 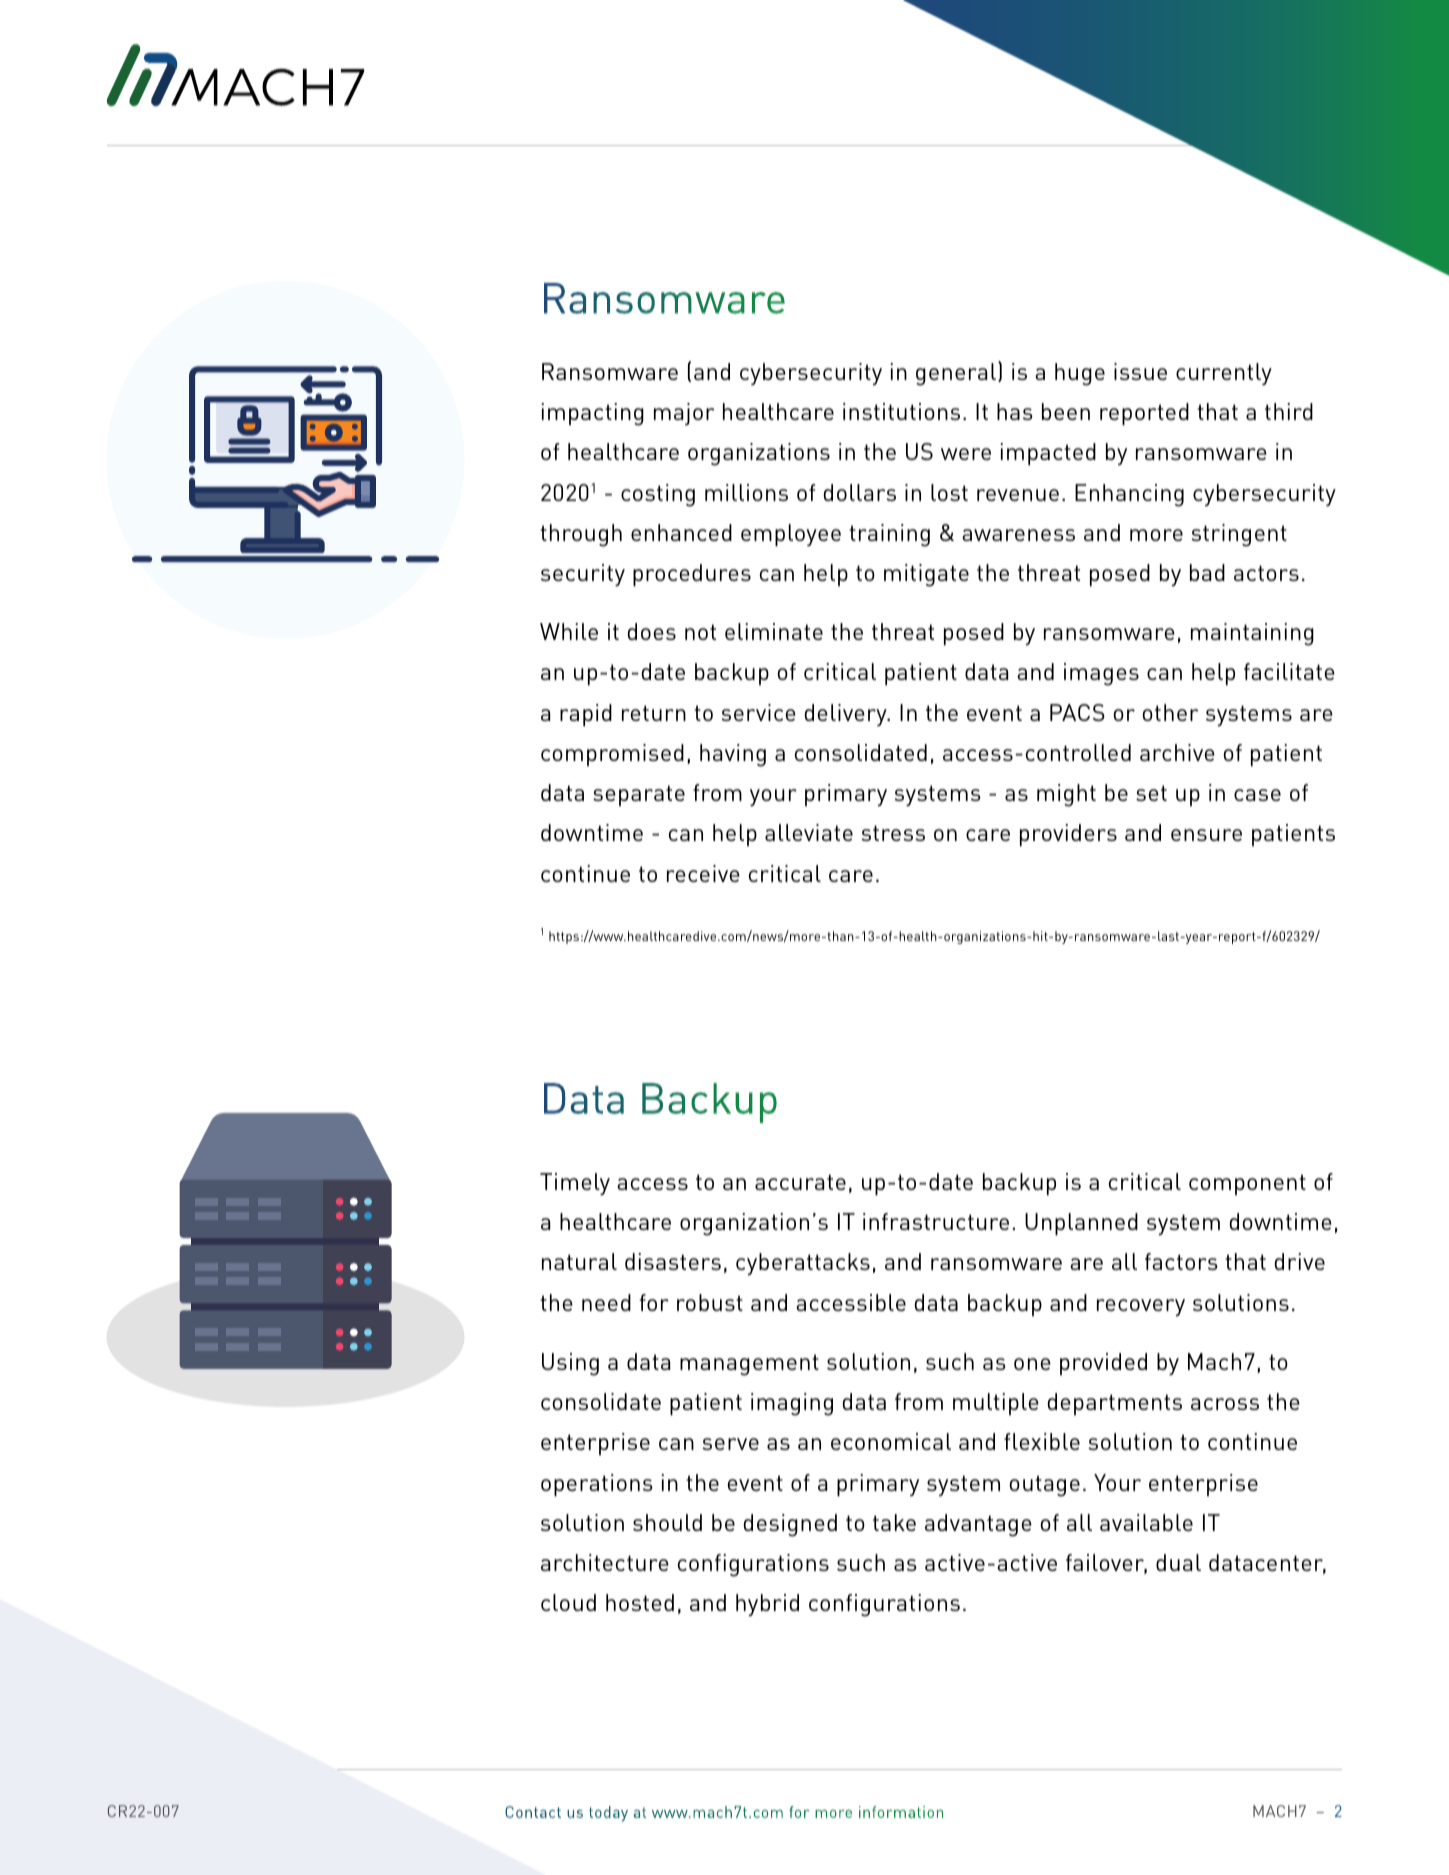 What do you see at coordinates (592, 414) in the document?
I see `impacting` at bounding box center [592, 414].
